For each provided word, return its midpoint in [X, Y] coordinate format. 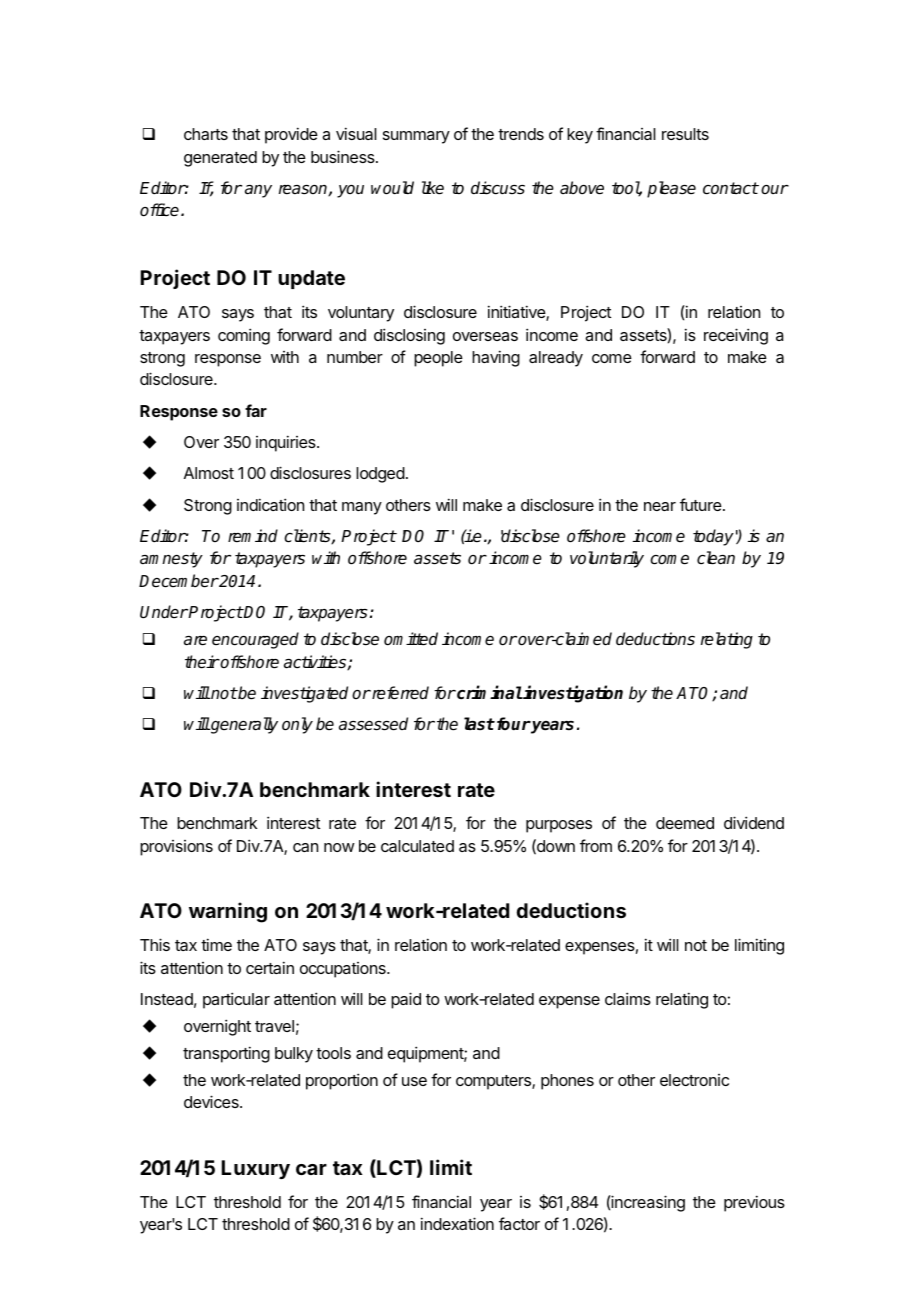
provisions [176, 848]
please [671, 189]
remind [253, 536]
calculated [417, 846]
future [701, 504]
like [433, 188]
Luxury [256, 1169]
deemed [685, 823]
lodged [380, 475]
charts [206, 134]
